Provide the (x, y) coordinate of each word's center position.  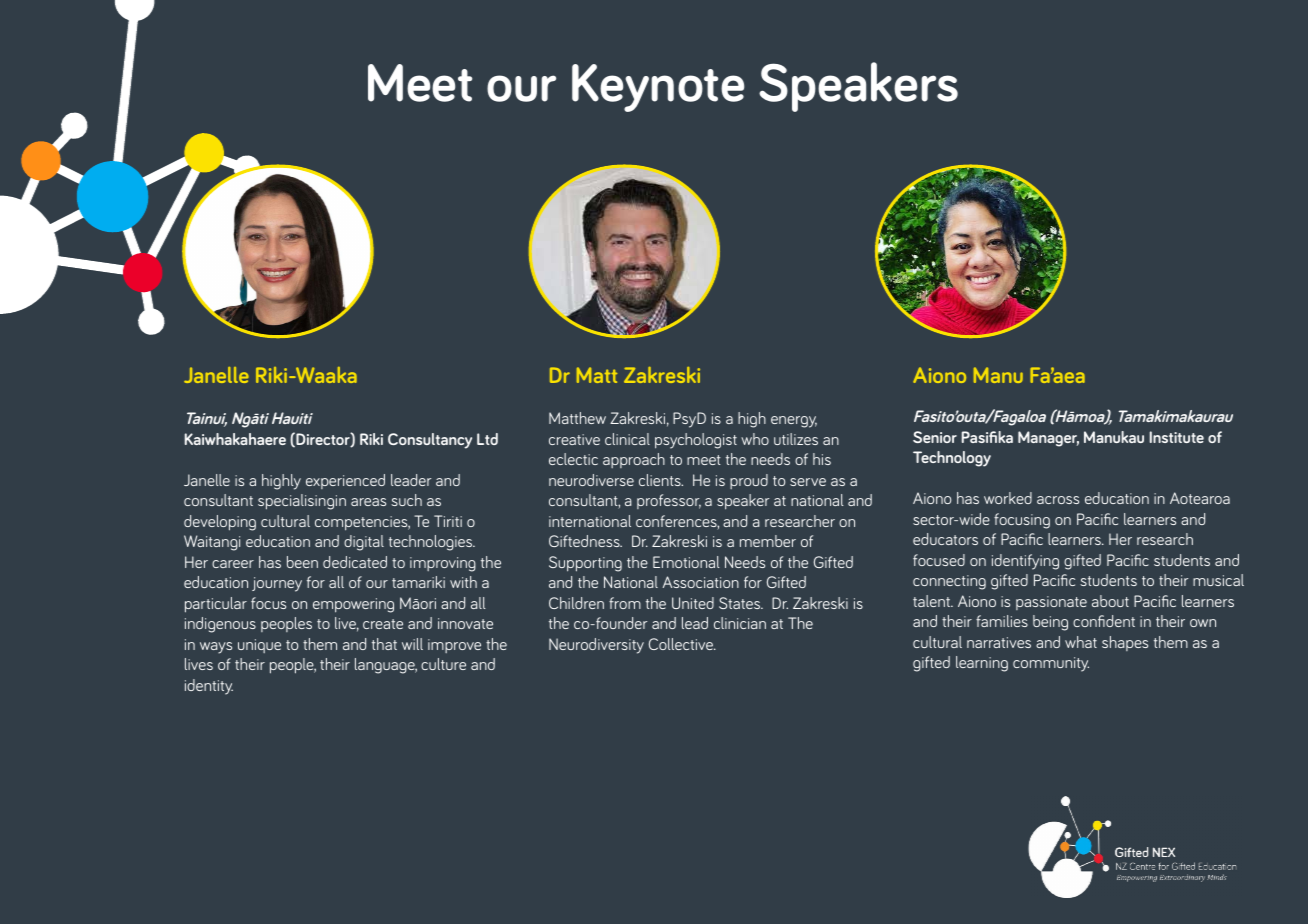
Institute (1177, 437)
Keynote (658, 88)
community (1051, 664)
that (384, 644)
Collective (682, 644)
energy (794, 422)
